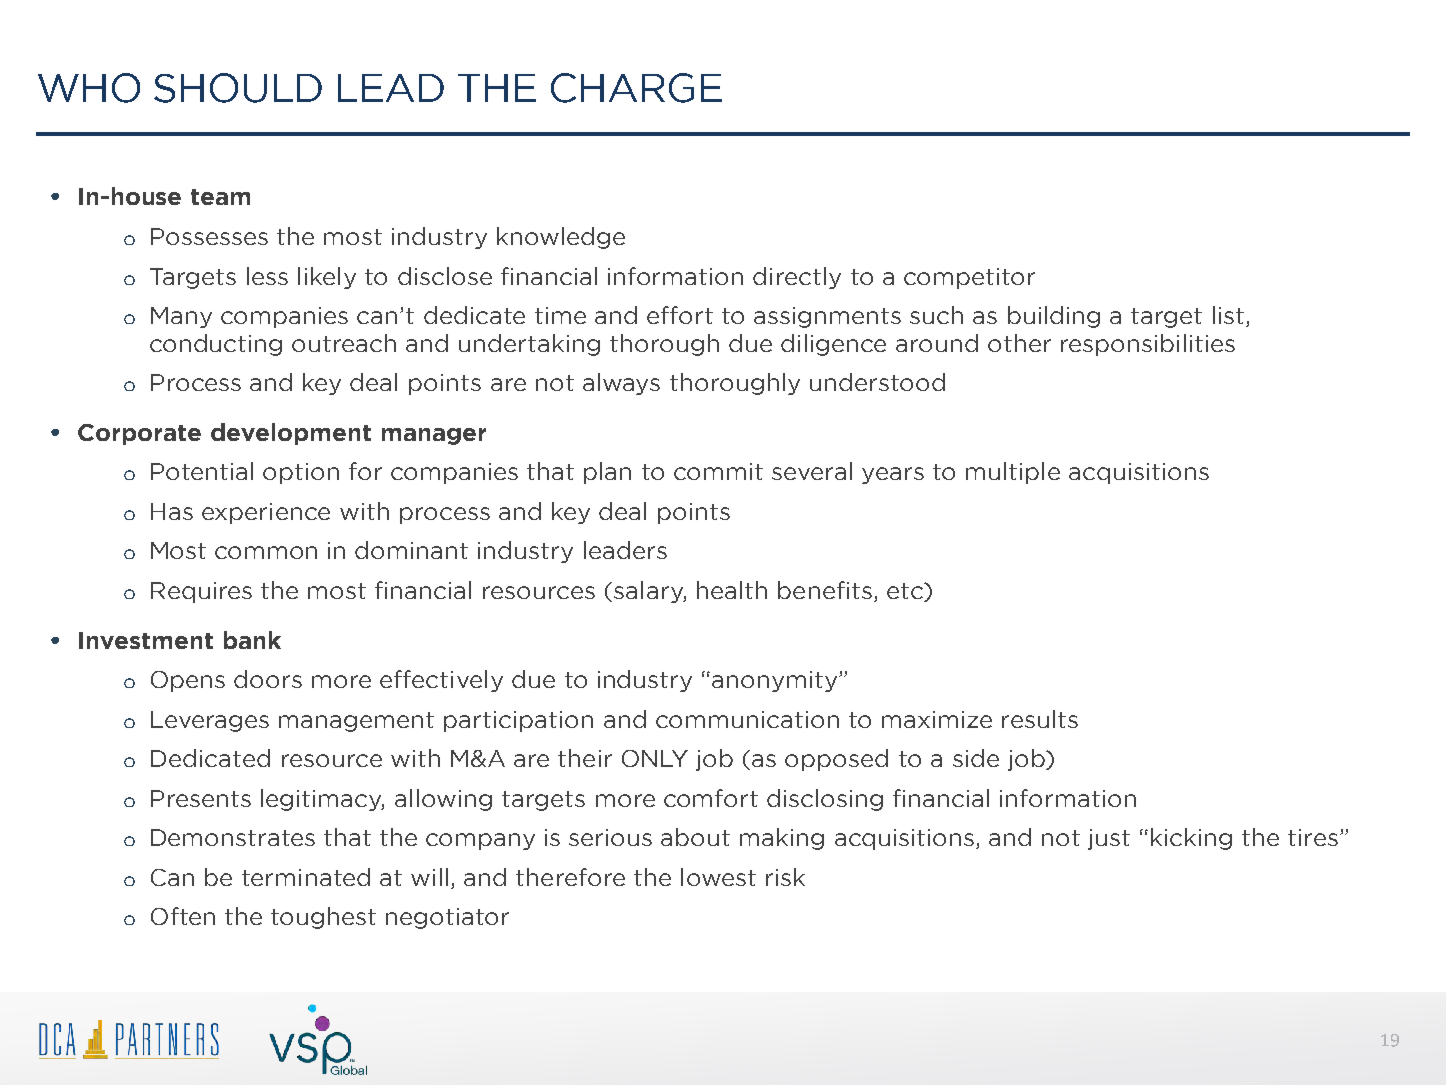 The image size is (1446, 1085). I want to click on Often, so click(183, 916).
